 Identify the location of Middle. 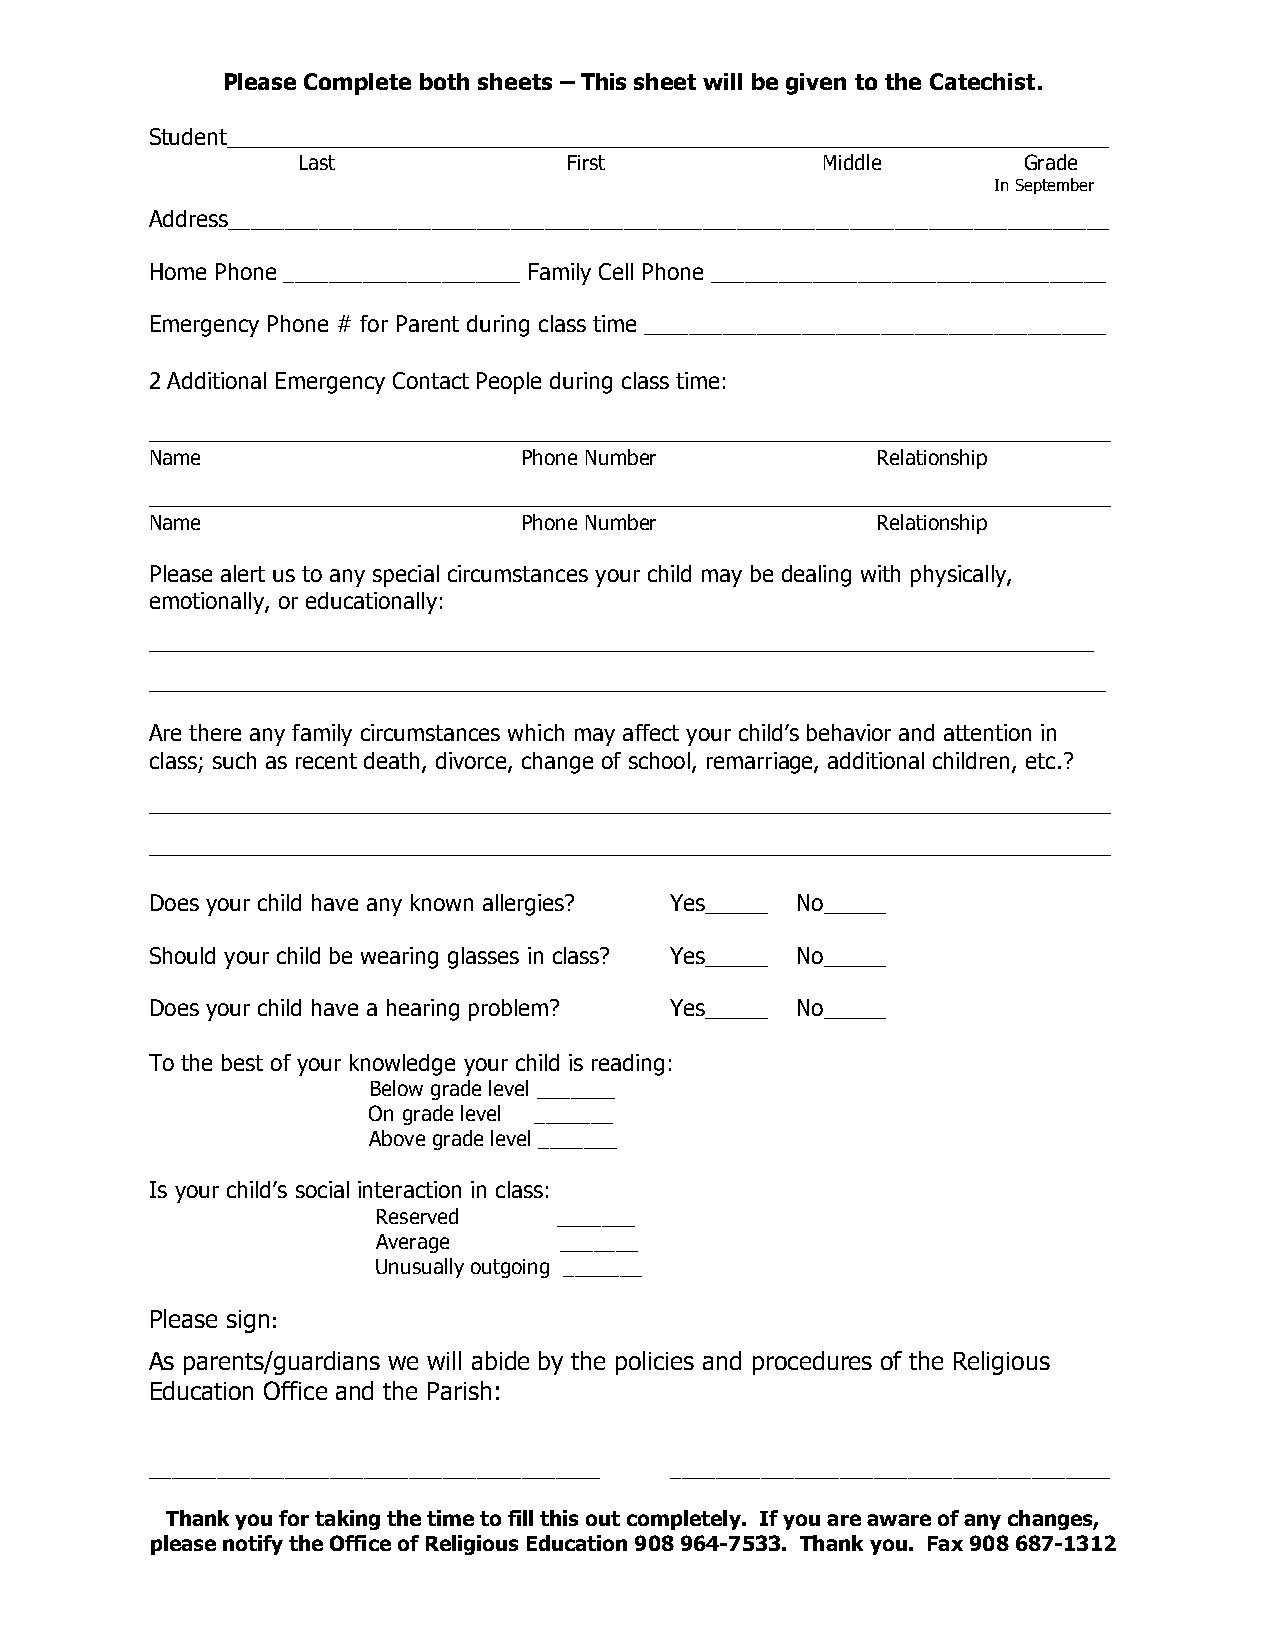
(852, 162).
